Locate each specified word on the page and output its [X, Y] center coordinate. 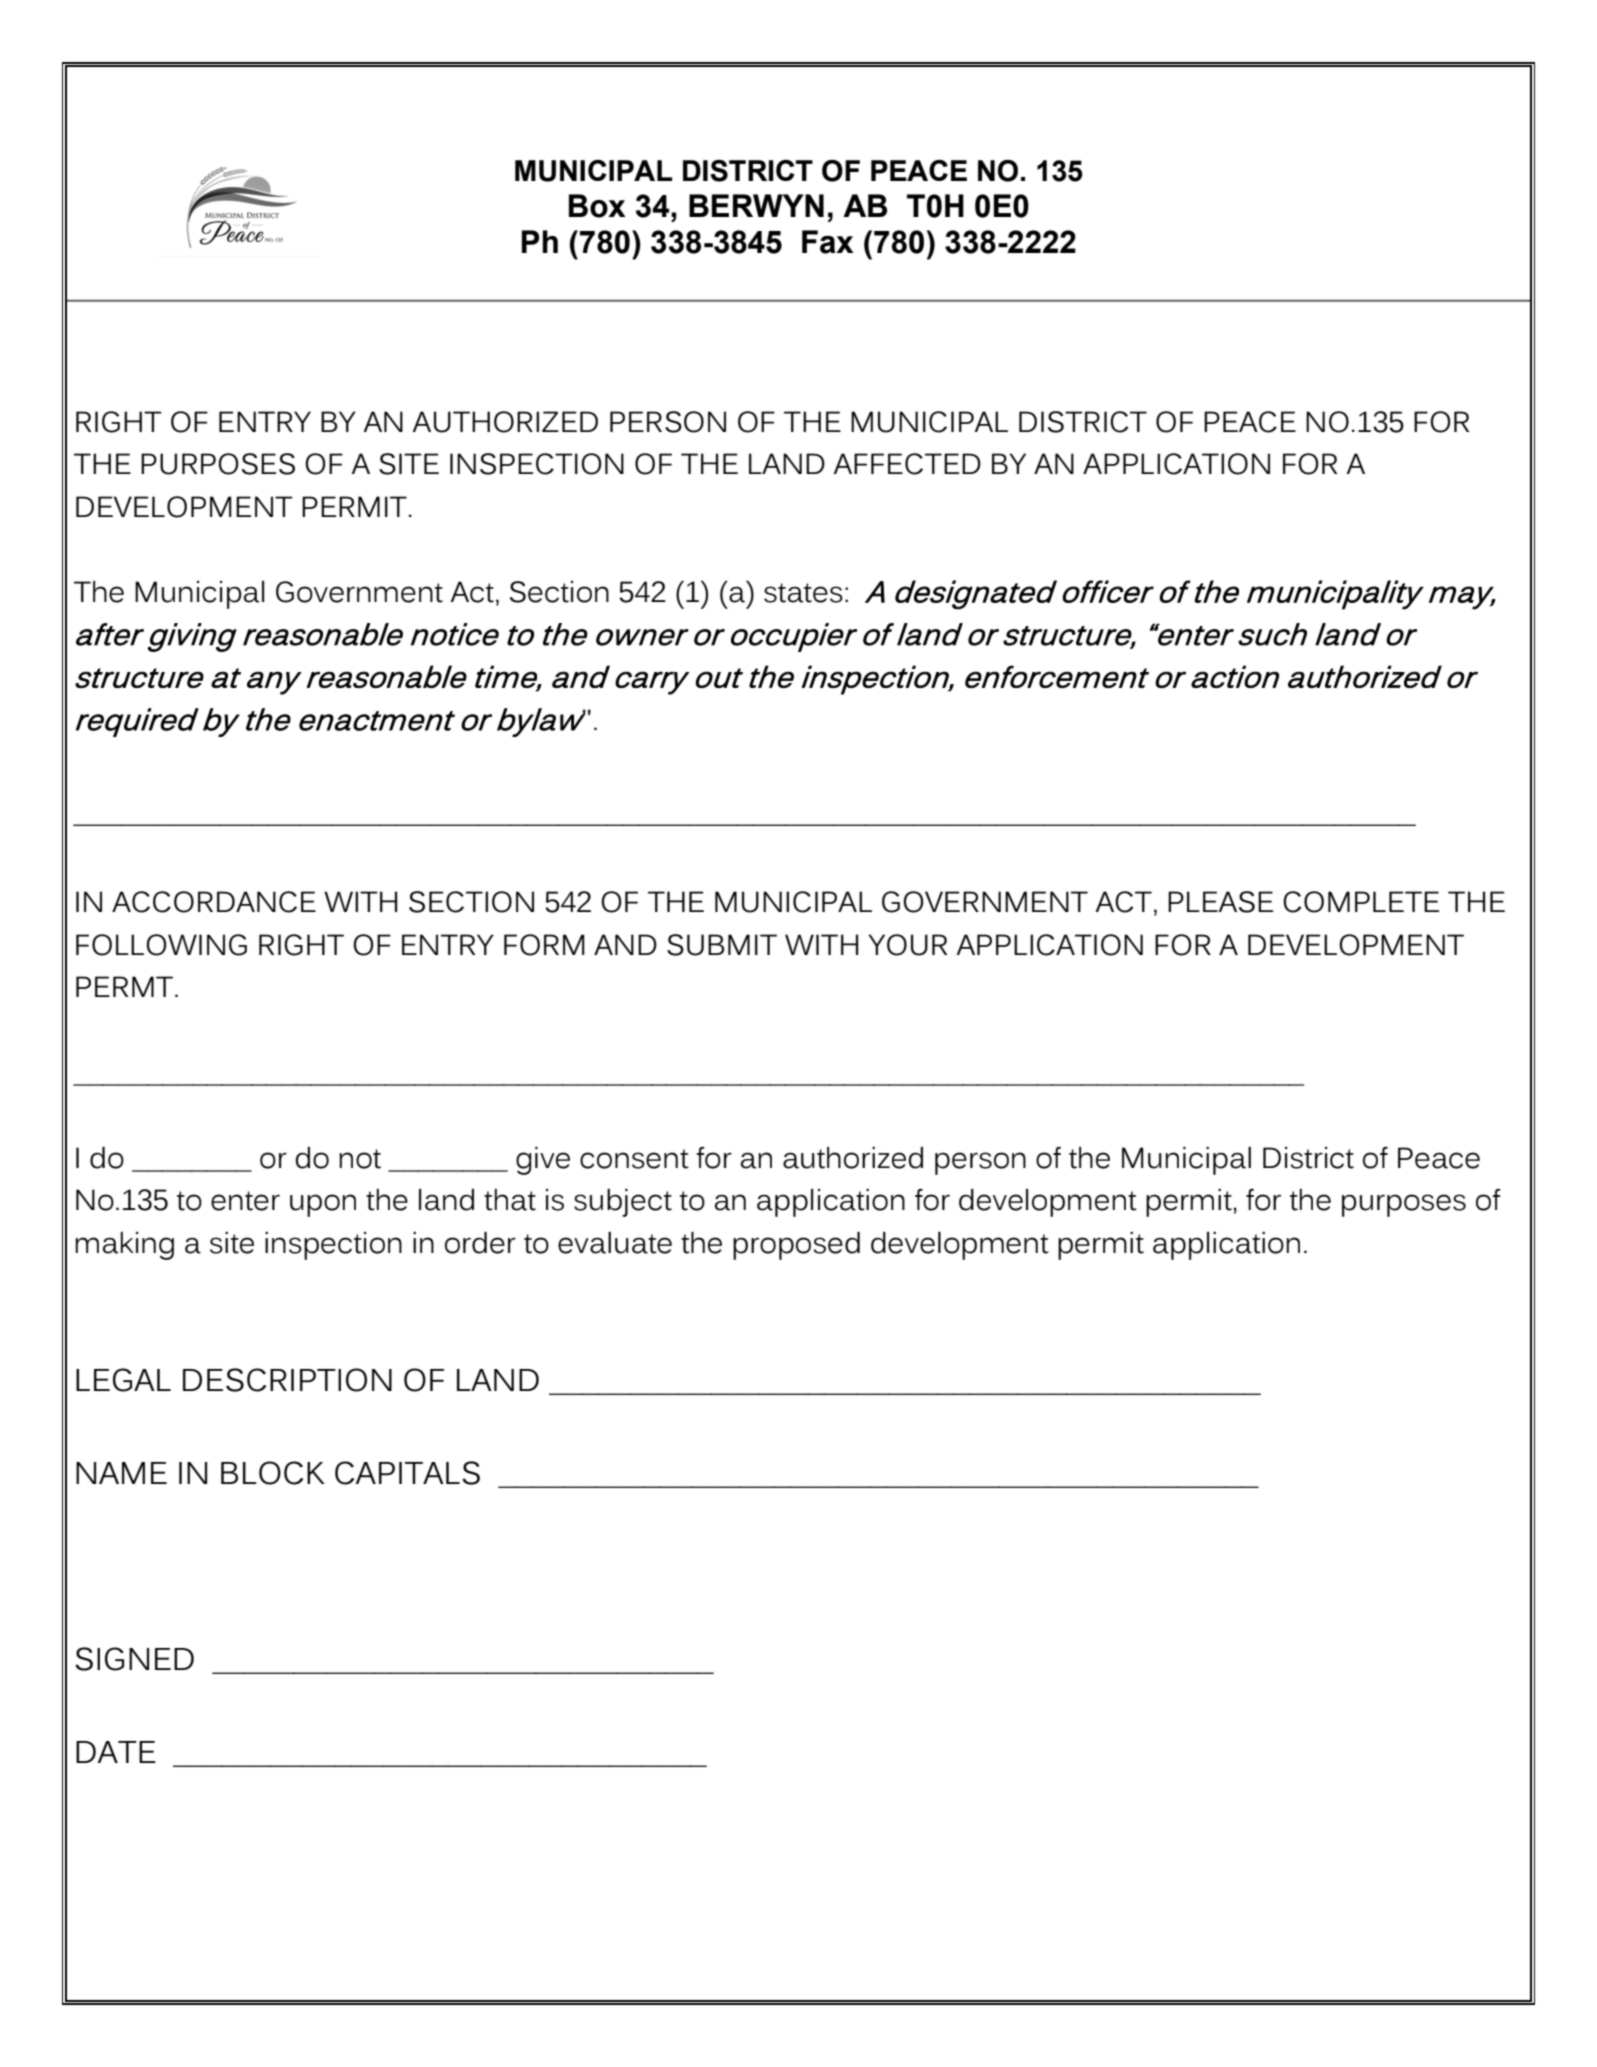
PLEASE [1220, 902]
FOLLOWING [161, 945]
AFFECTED [907, 464]
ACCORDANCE [214, 902]
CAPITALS [407, 1473]
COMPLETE [1361, 902]
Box [597, 206]
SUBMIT [722, 945]
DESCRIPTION [287, 1380]
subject [623, 1203]
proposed [796, 1246]
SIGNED [134, 1659]
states [803, 593]
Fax [828, 242]
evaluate [615, 1243]
